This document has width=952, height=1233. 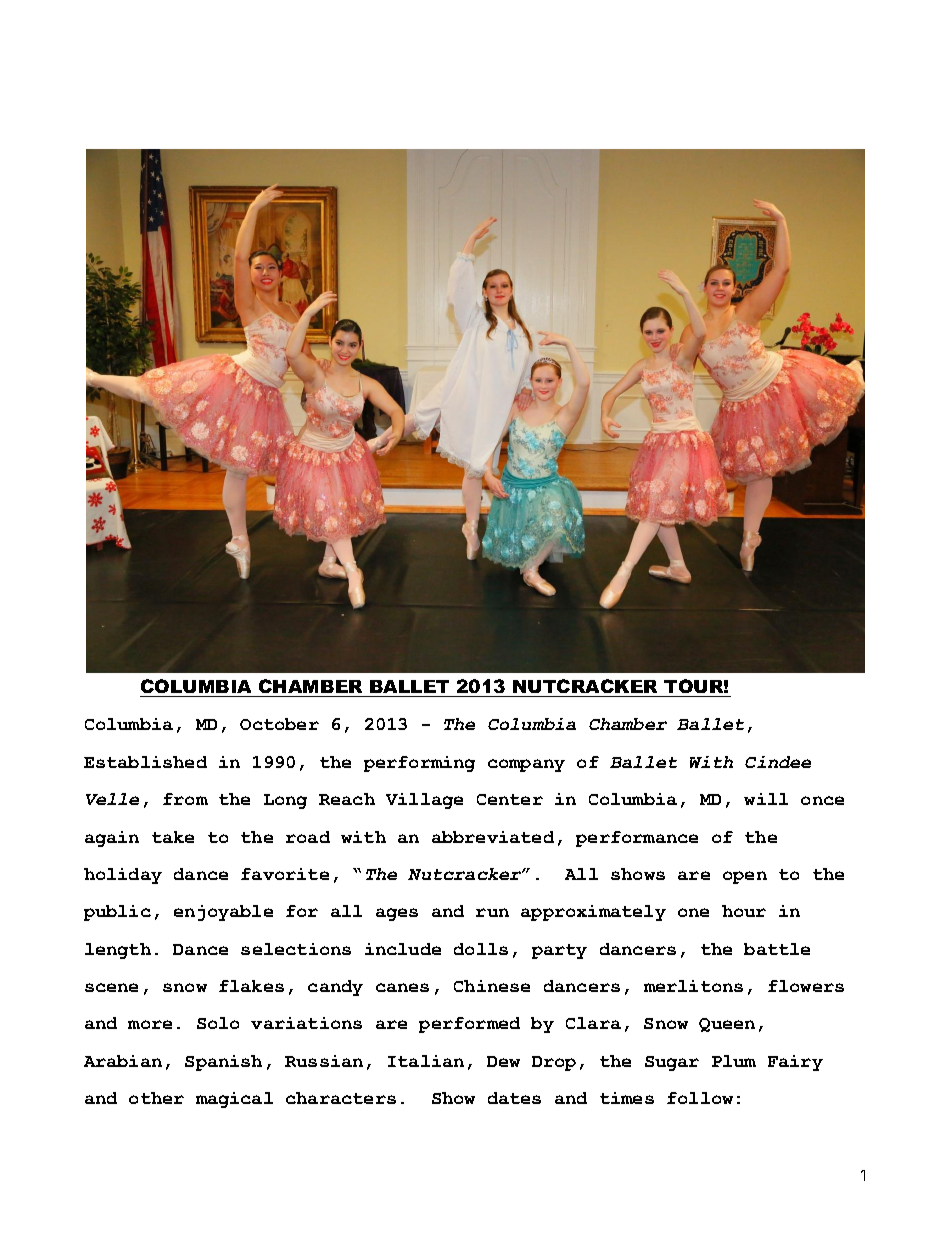 What do you see at coordinates (745, 877) in the document?
I see `open` at bounding box center [745, 877].
